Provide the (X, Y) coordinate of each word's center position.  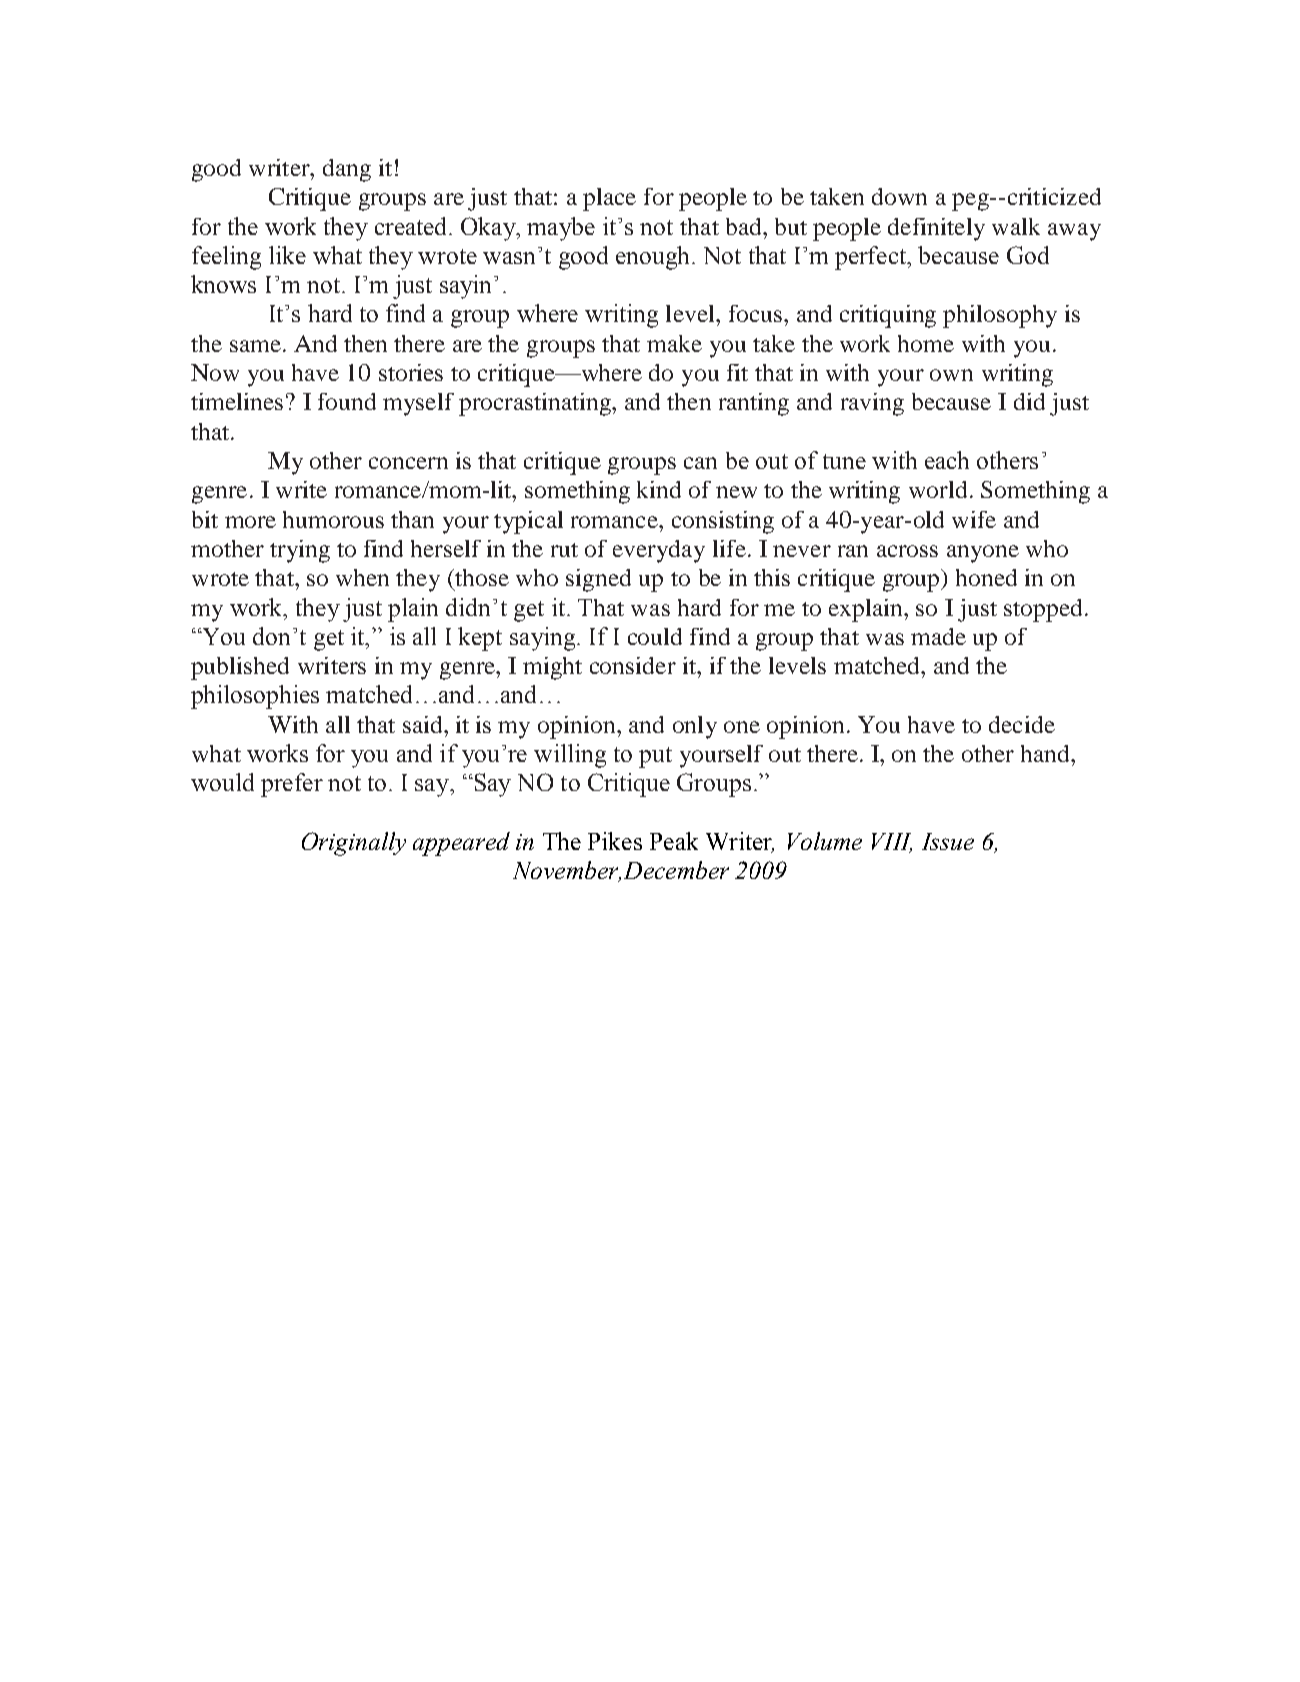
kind (659, 489)
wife (974, 519)
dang (347, 170)
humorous (333, 519)
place (609, 199)
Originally (354, 844)
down (899, 196)
